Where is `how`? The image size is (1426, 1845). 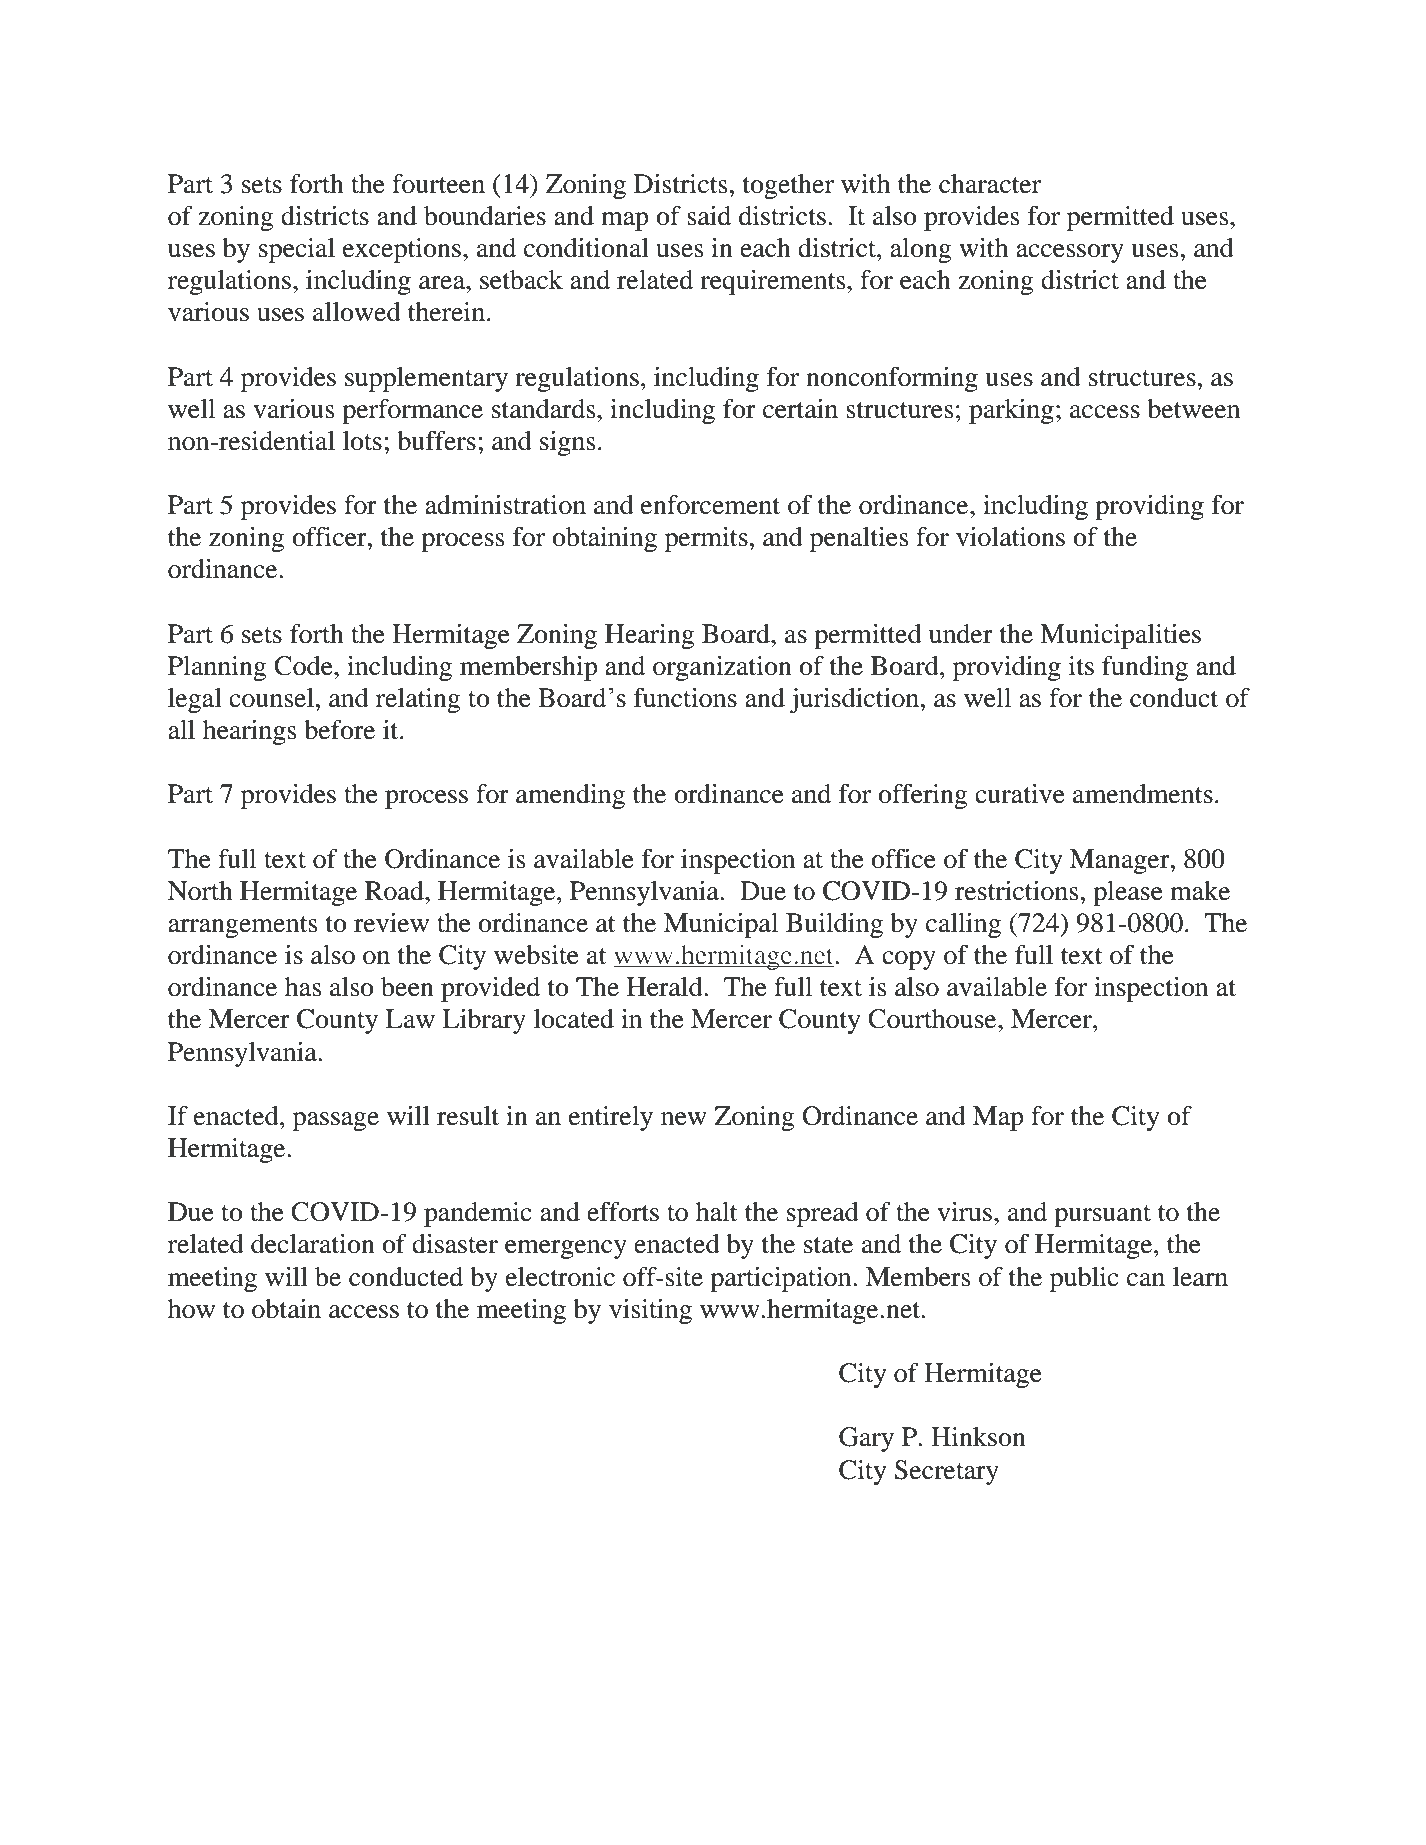 how is located at coordinates (191, 1309).
